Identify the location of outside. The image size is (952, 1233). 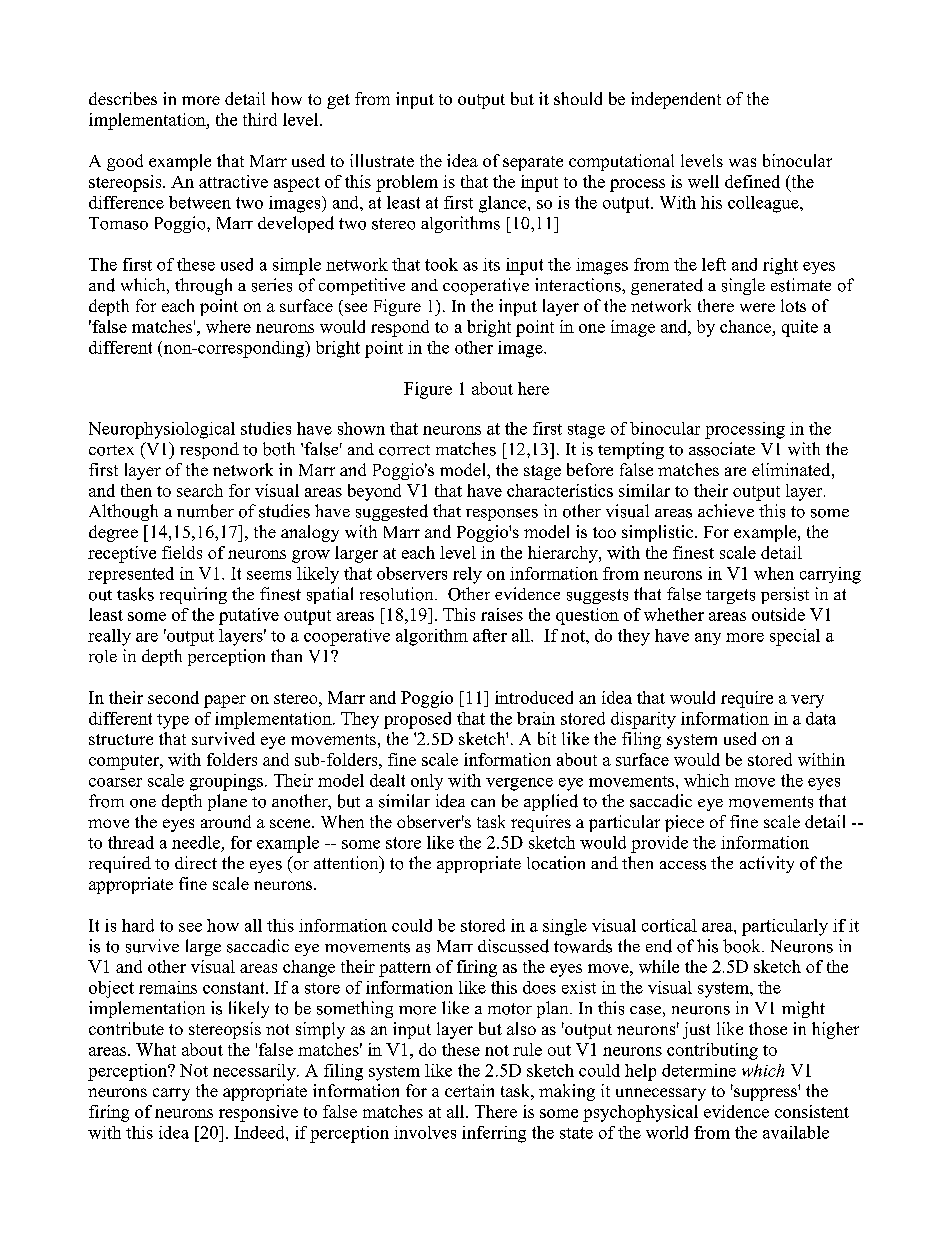
(778, 614).
